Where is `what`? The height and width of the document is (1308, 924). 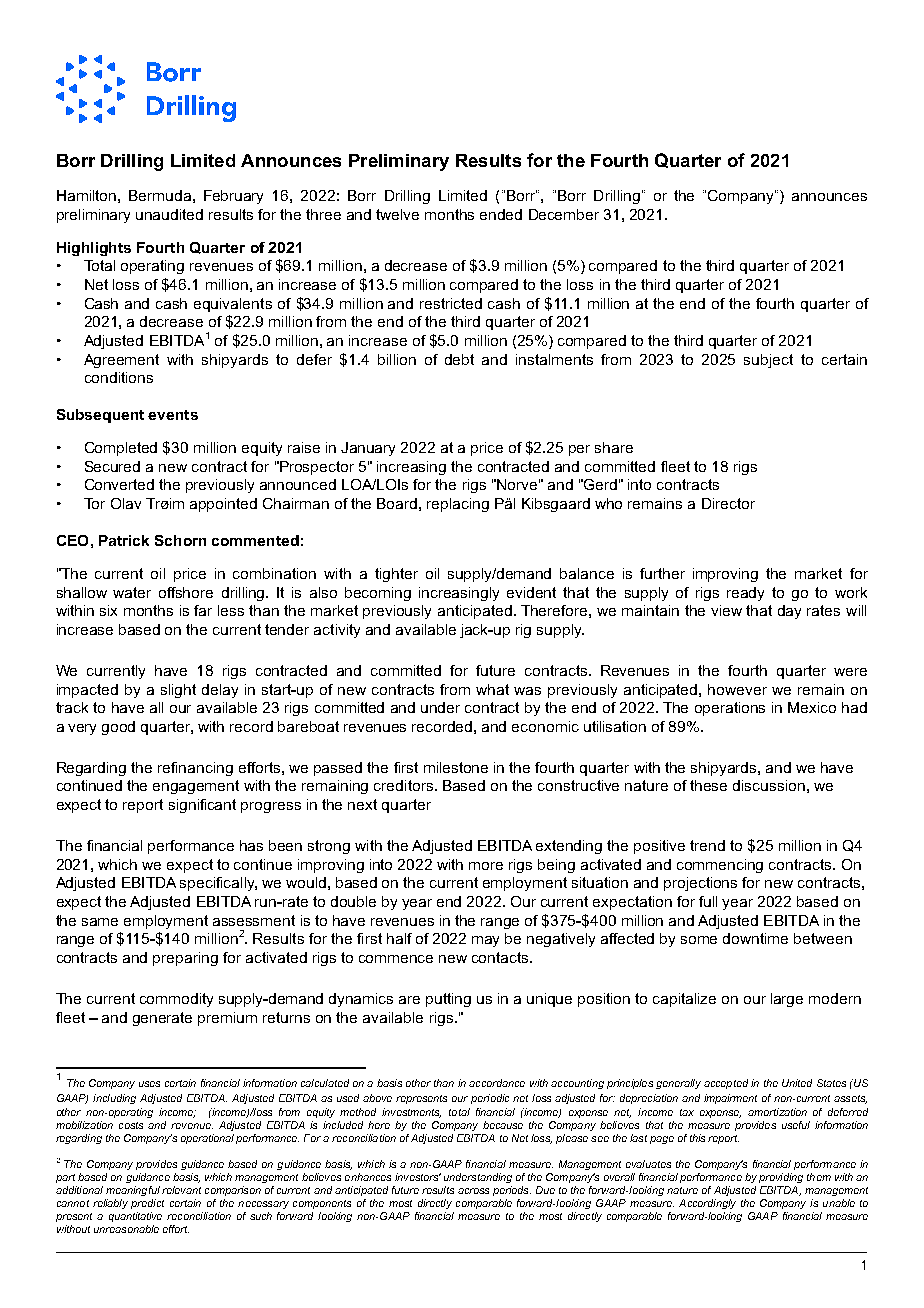
what is located at coordinates (492, 689).
